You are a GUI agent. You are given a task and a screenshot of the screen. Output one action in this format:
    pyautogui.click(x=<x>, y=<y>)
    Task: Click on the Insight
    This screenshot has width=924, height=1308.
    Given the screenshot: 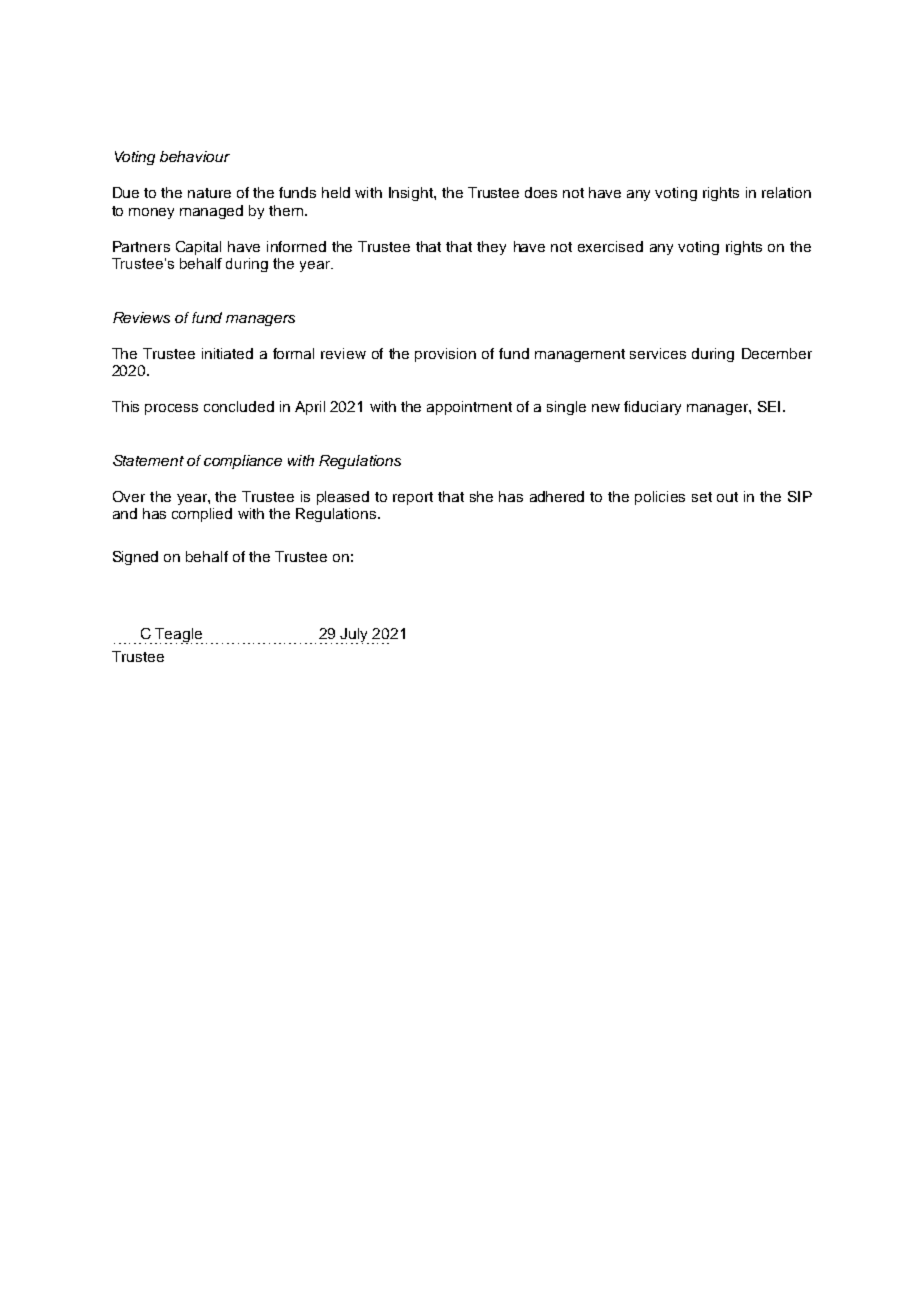 What is the action you would take?
    pyautogui.click(x=412, y=194)
